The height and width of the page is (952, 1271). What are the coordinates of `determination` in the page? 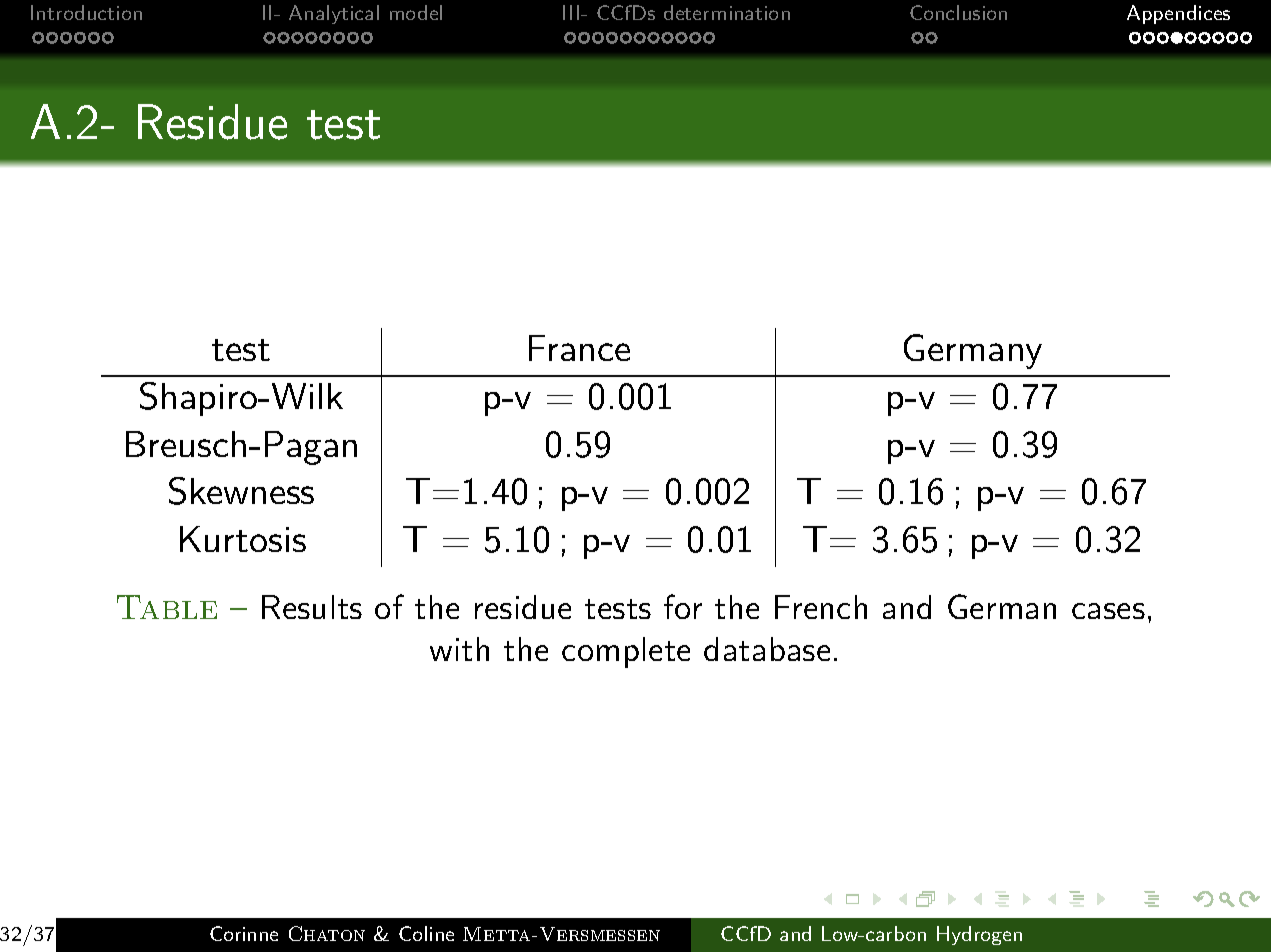 It's located at (727, 12).
